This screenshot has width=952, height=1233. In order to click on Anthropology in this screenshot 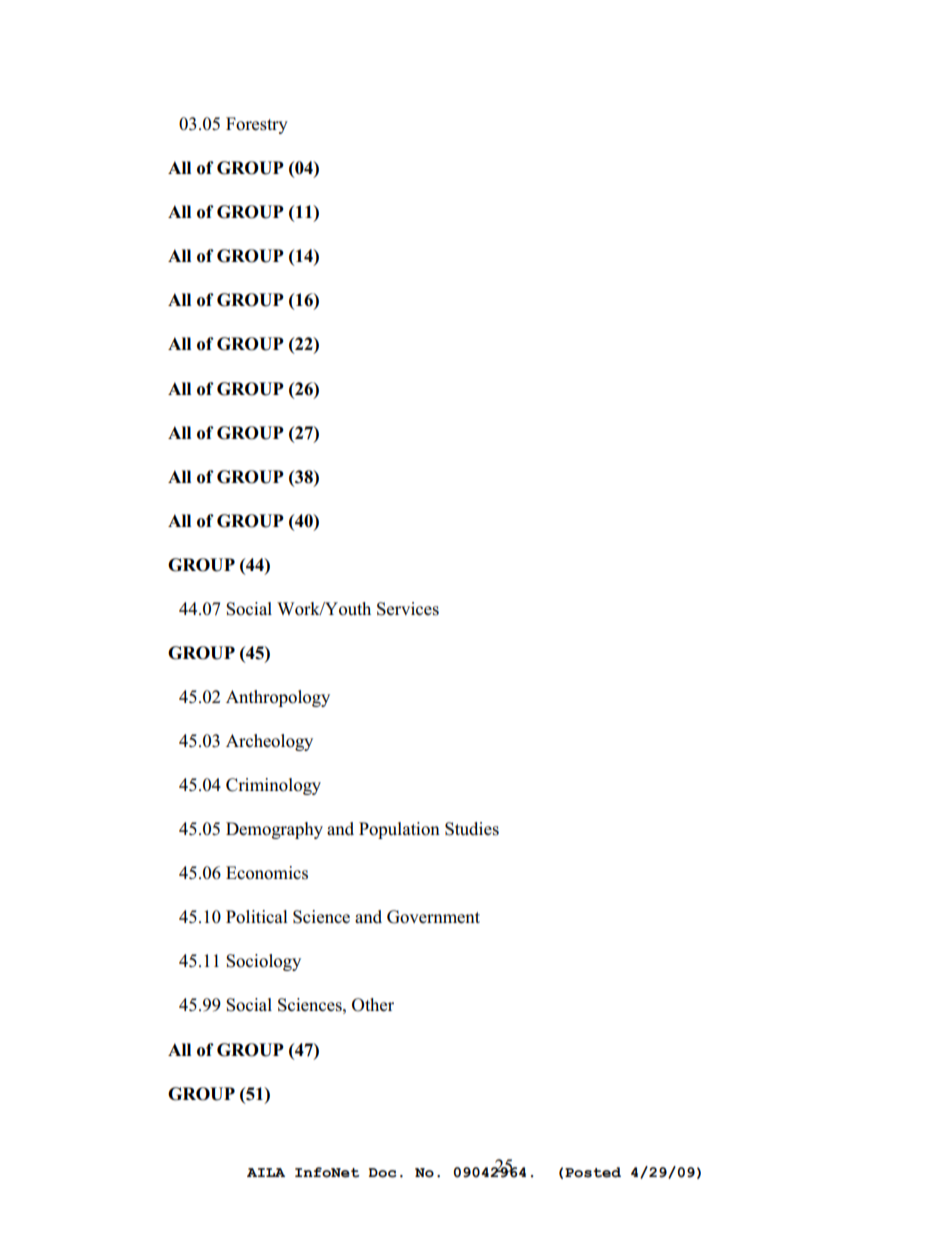, I will do `click(278, 698)`.
